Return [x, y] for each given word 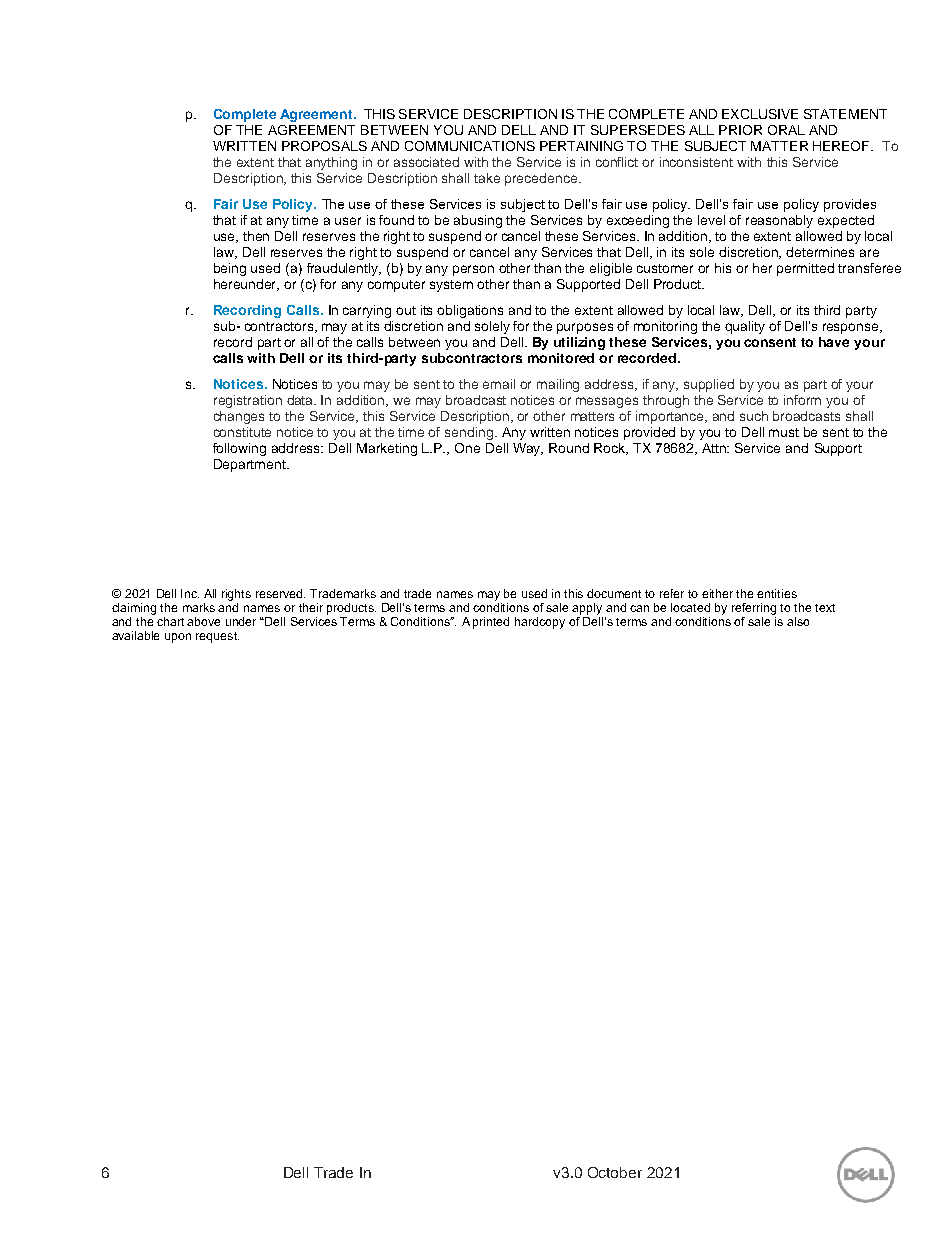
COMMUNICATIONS [470, 146]
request [217, 637]
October [615, 1172]
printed [491, 623]
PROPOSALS [324, 146]
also [798, 621]
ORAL [786, 130]
